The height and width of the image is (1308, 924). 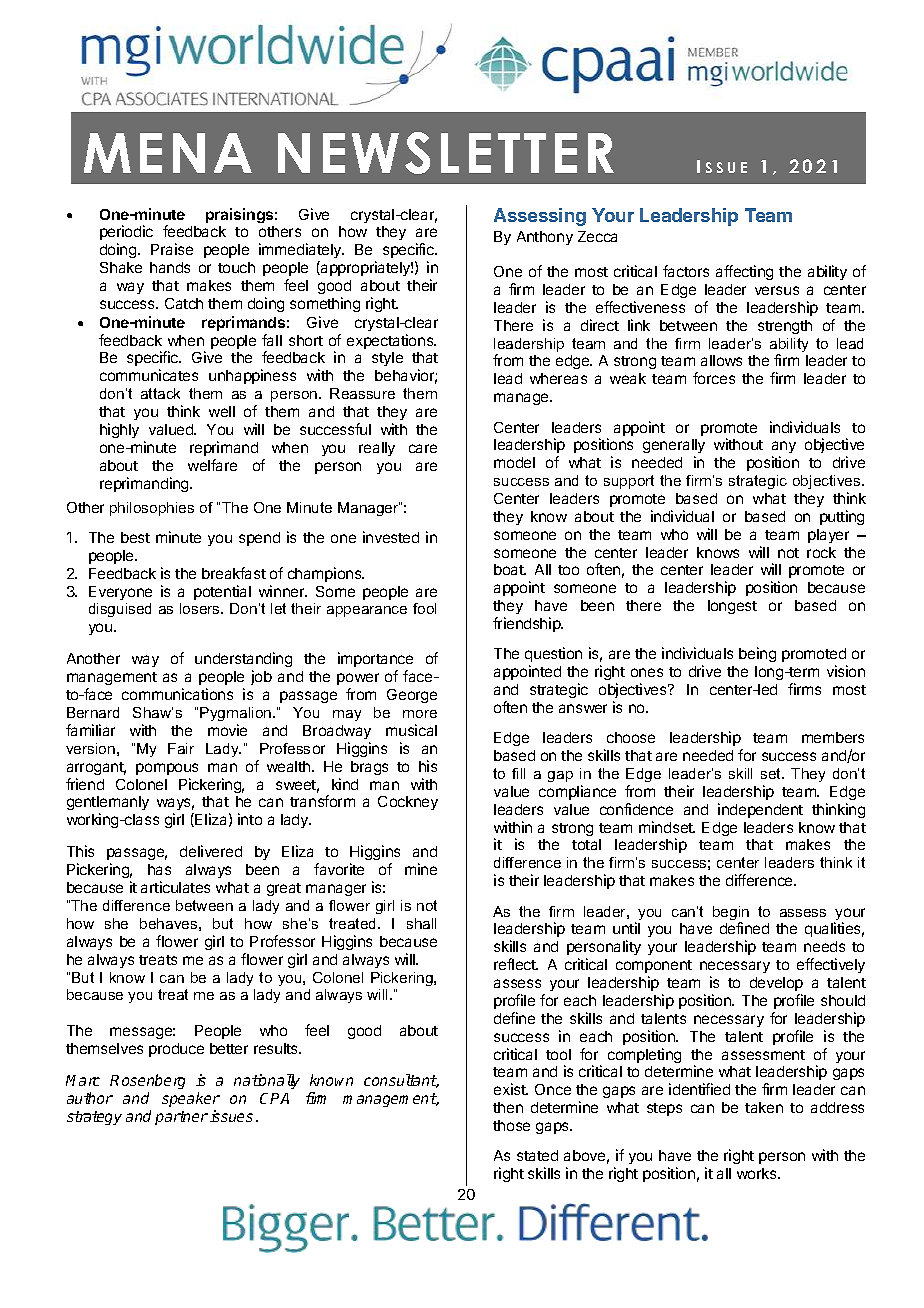 I want to click on works, so click(x=758, y=1173).
